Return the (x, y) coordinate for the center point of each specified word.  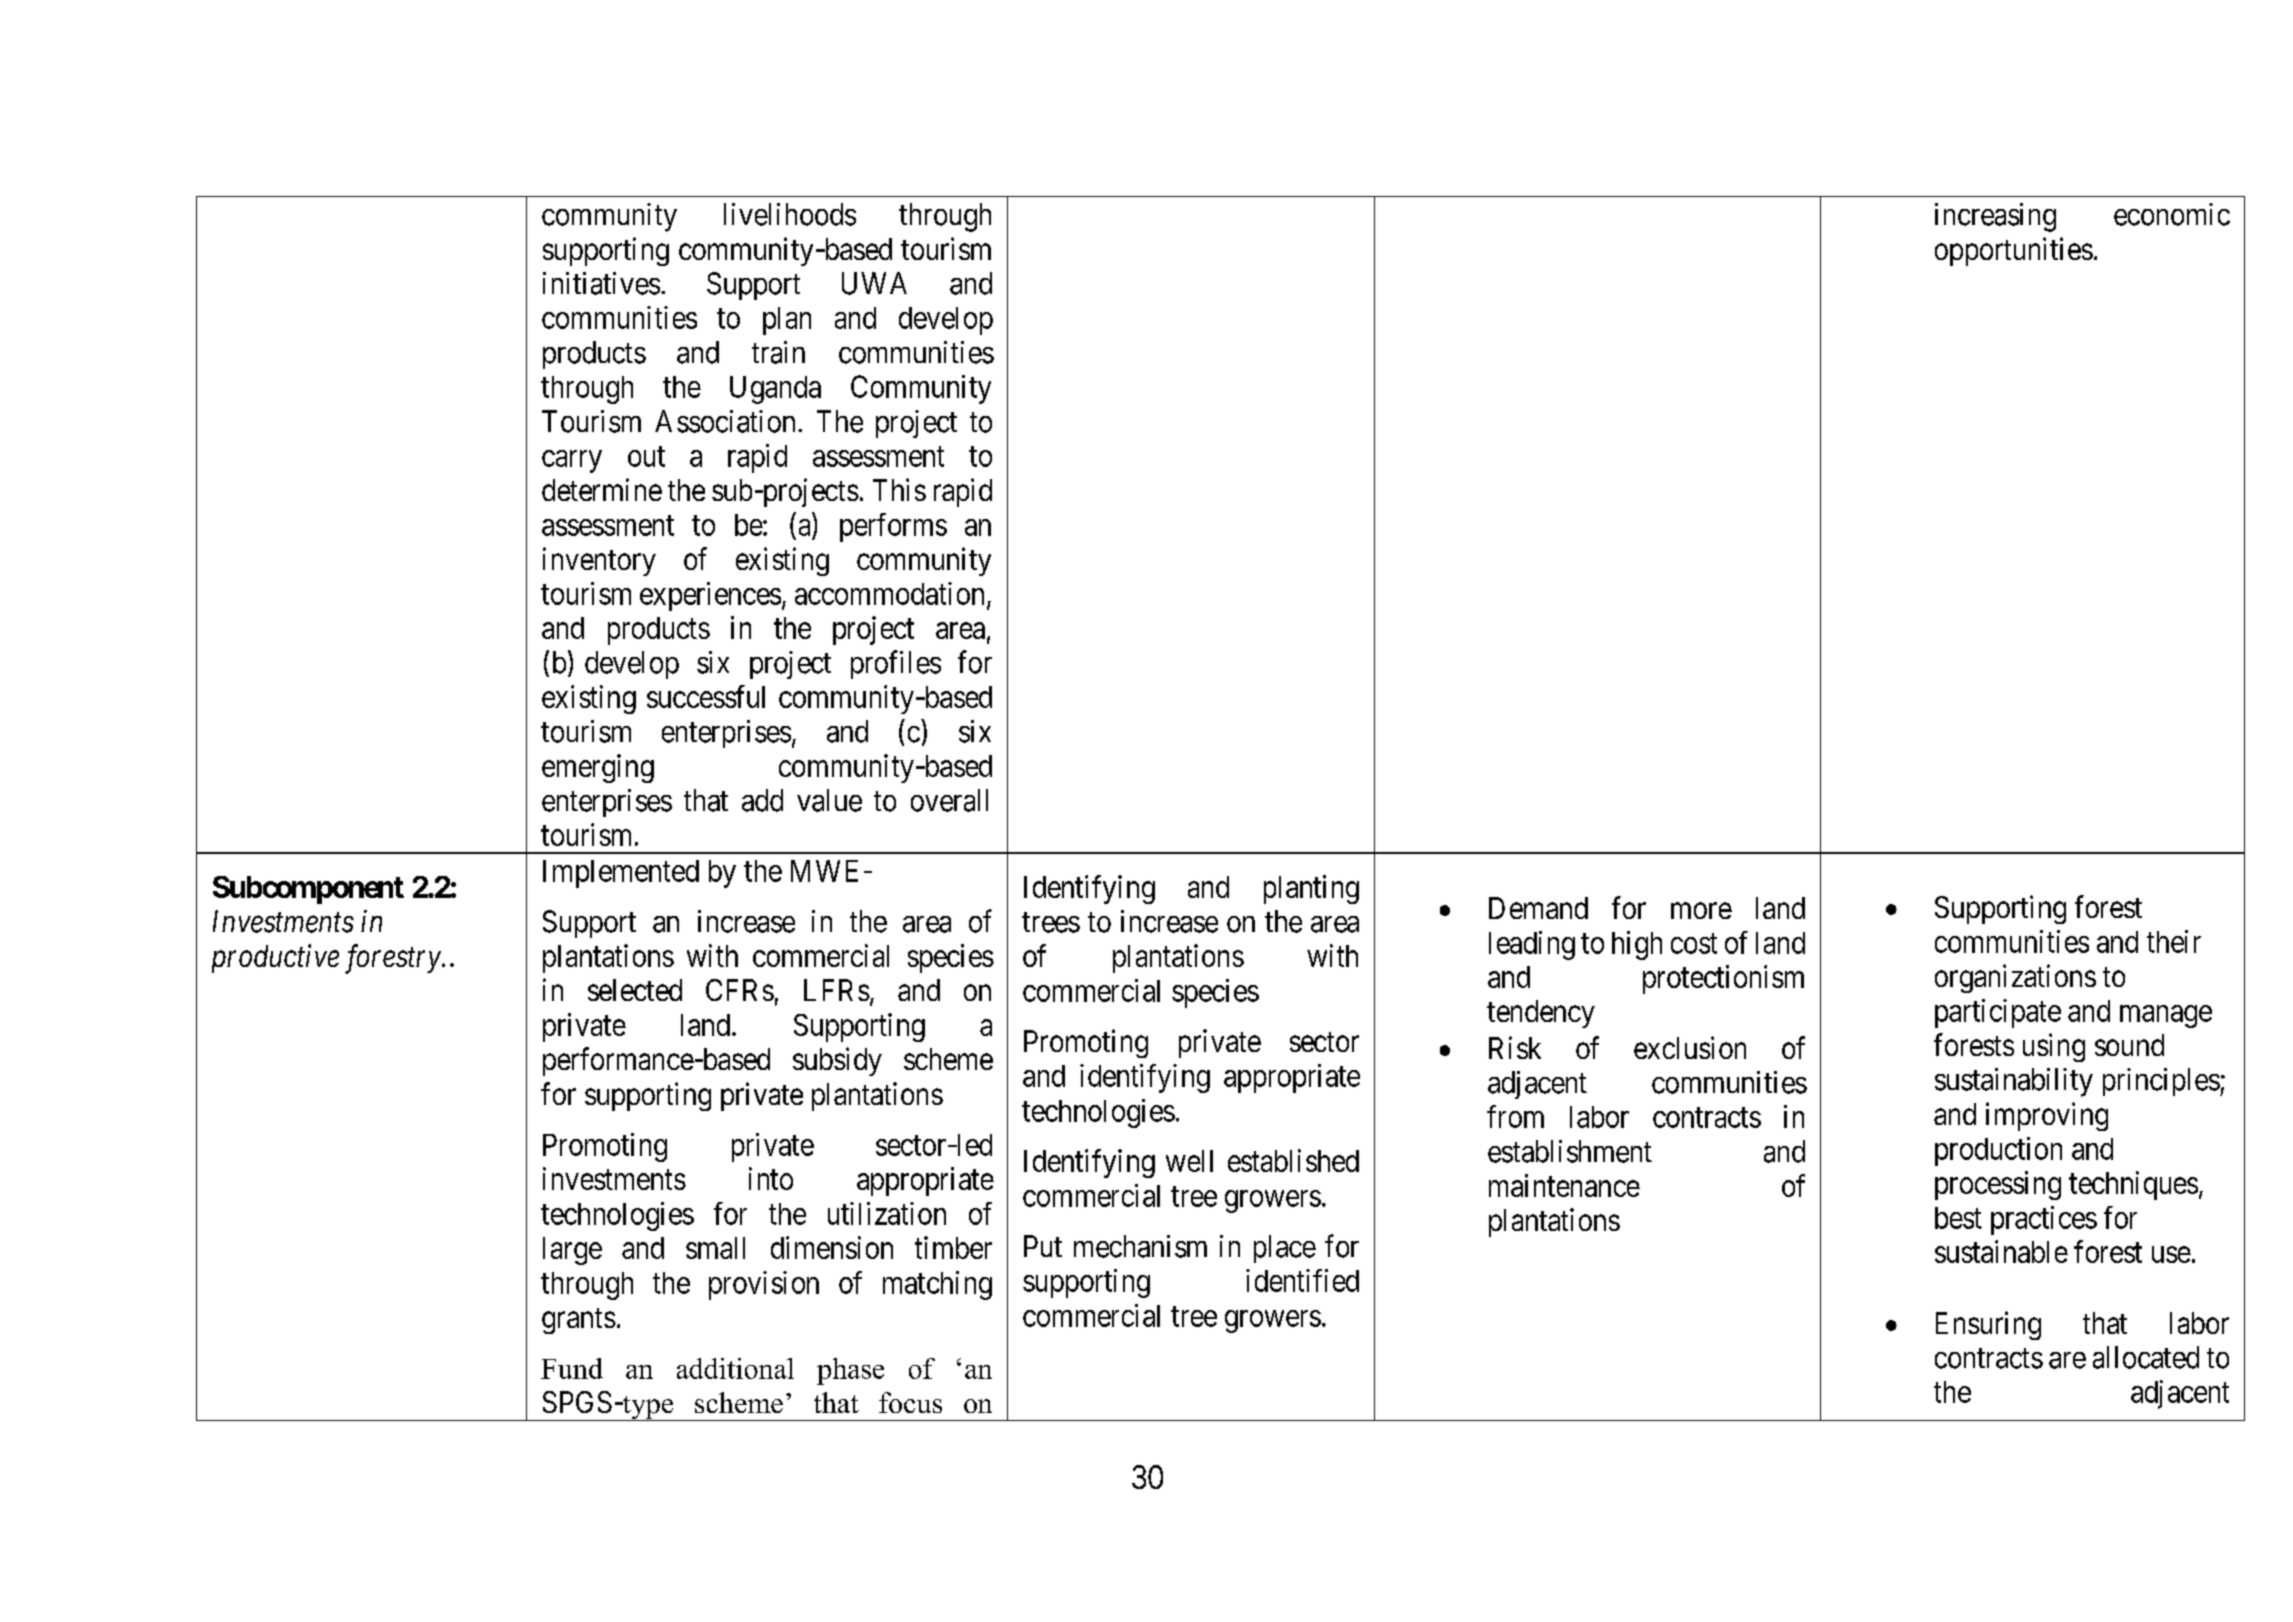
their (2174, 941)
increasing (1995, 217)
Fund (572, 1368)
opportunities (2014, 251)
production (1998, 1151)
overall (949, 800)
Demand (1538, 908)
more (1701, 911)
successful (706, 696)
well (1189, 1161)
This (899, 489)
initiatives (601, 283)
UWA (874, 283)
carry (572, 461)
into (771, 1178)
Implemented (621, 874)
